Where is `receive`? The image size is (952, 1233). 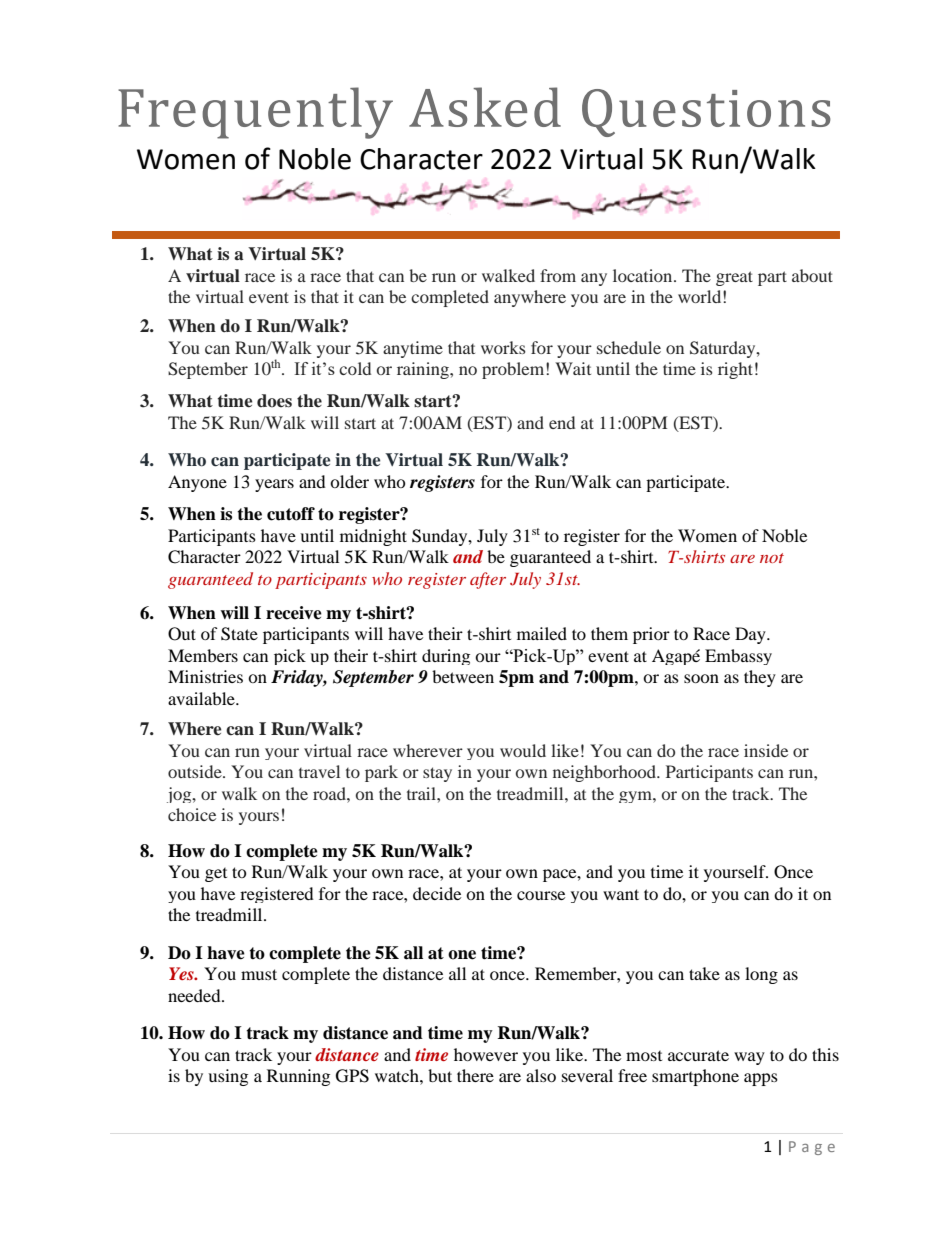
receive is located at coordinates (294, 613).
